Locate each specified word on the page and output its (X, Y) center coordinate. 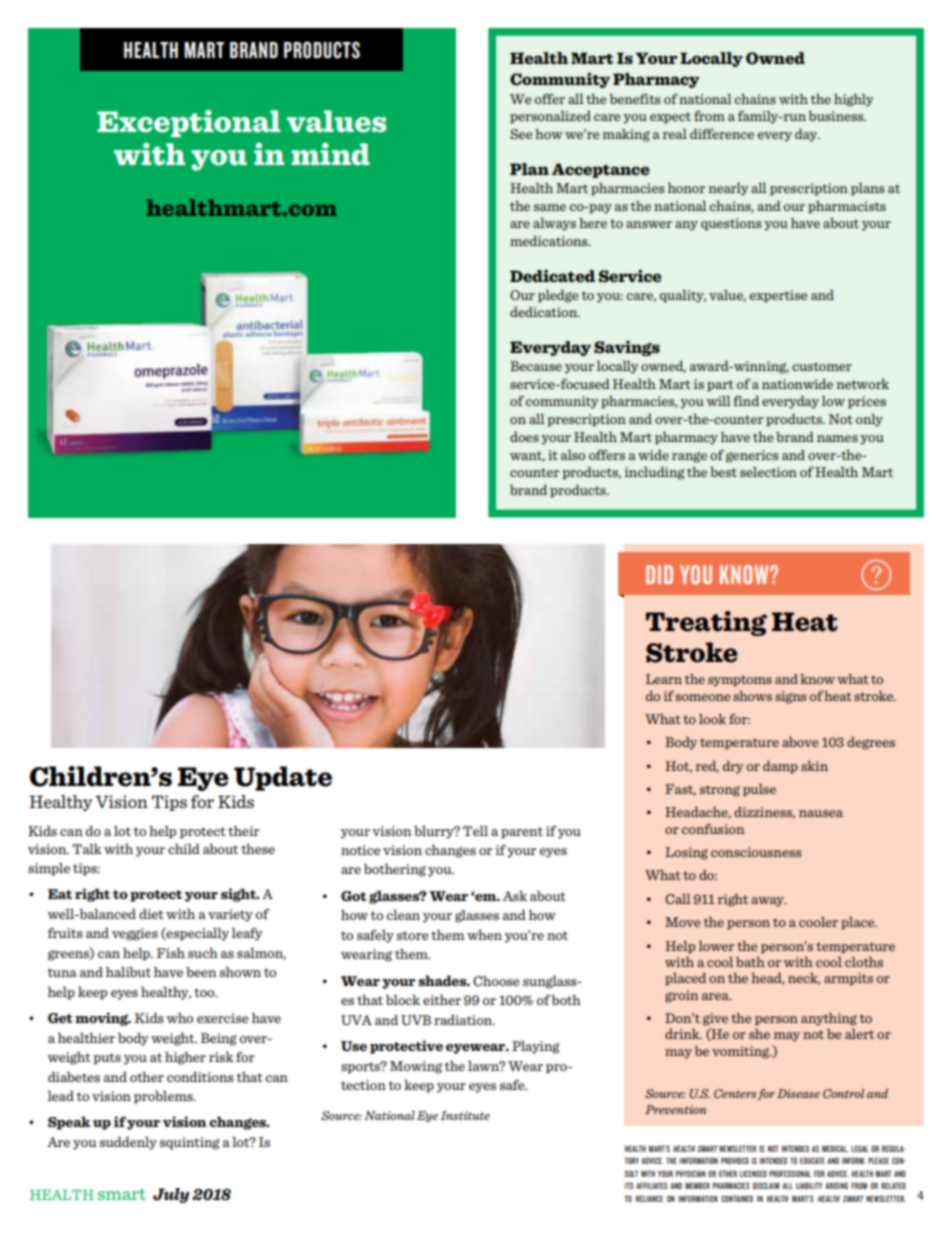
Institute (465, 1115)
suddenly (128, 1143)
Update (283, 778)
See (521, 134)
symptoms (740, 681)
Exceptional (188, 123)
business (837, 116)
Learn (664, 679)
